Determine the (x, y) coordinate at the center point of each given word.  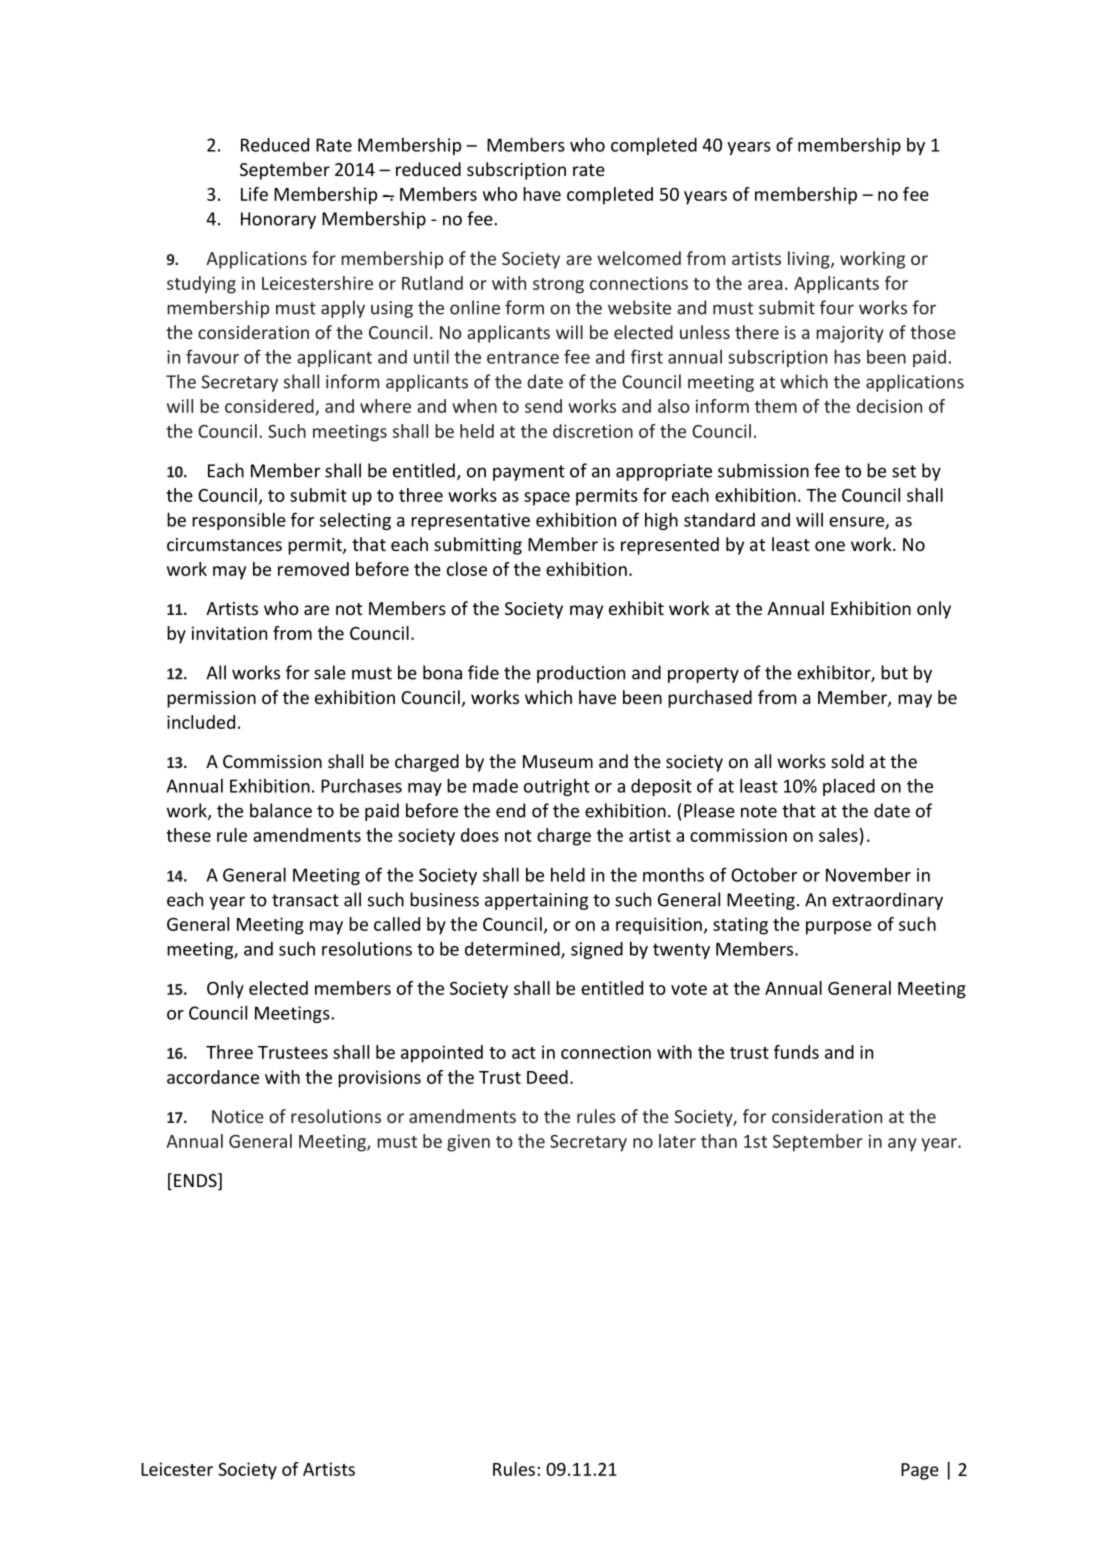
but (894, 672)
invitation (229, 633)
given (468, 1143)
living (810, 260)
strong (558, 286)
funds (796, 1052)
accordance (213, 1077)
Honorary (278, 220)
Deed (547, 1077)
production (581, 674)
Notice (238, 1116)
